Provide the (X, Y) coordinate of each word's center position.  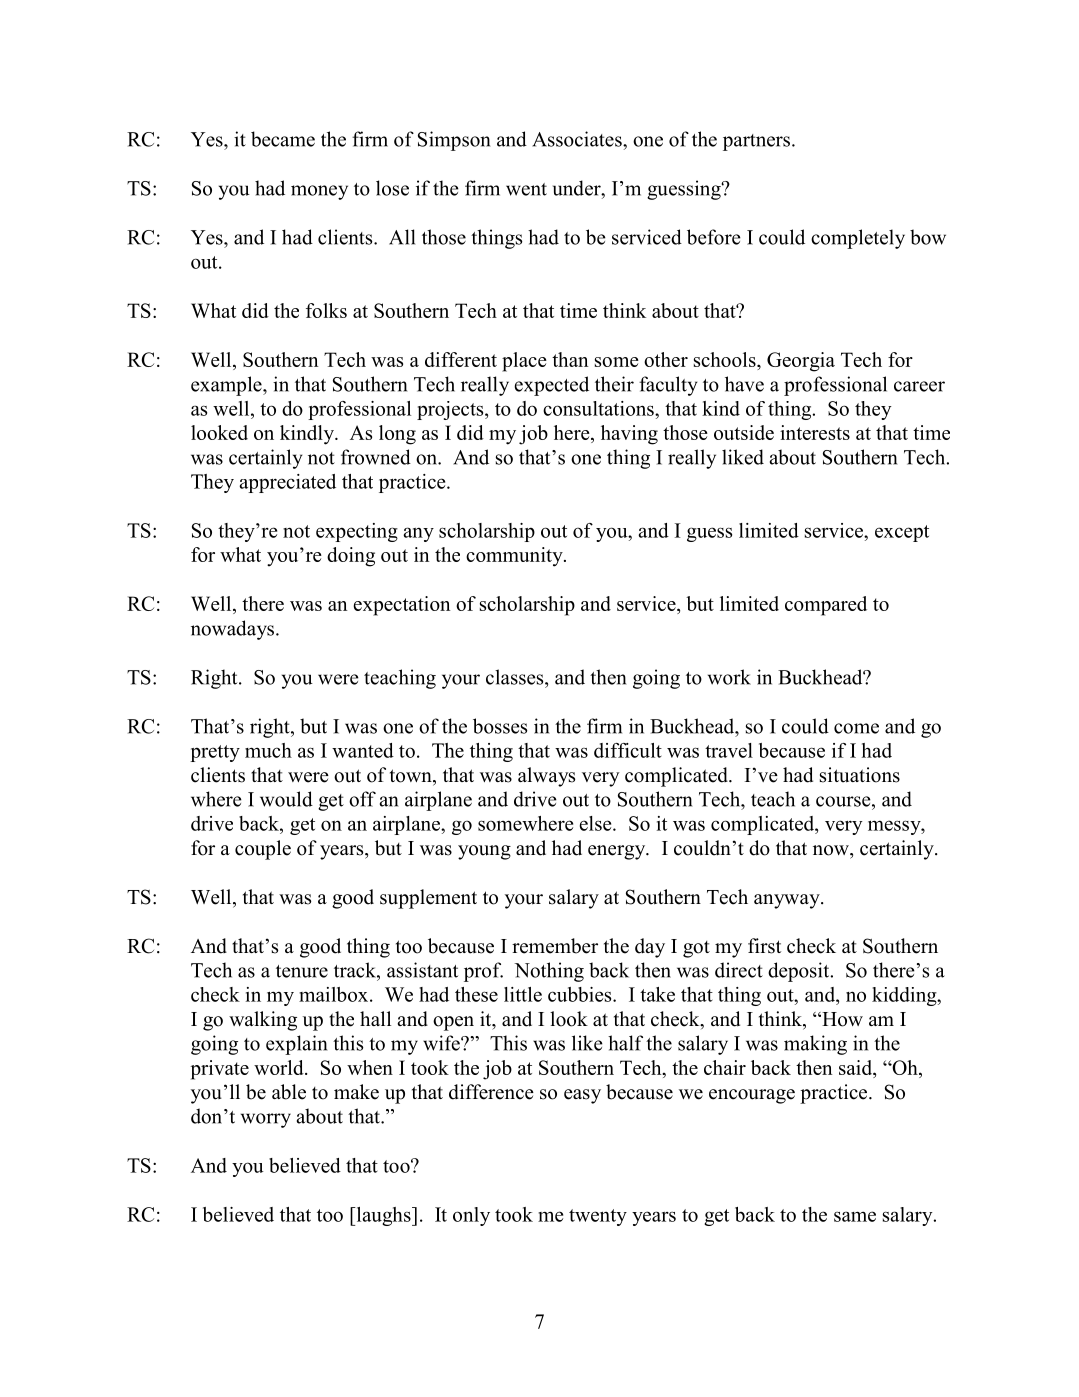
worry (266, 1120)
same (855, 1216)
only (471, 1216)
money (319, 192)
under (578, 188)
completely (858, 239)
